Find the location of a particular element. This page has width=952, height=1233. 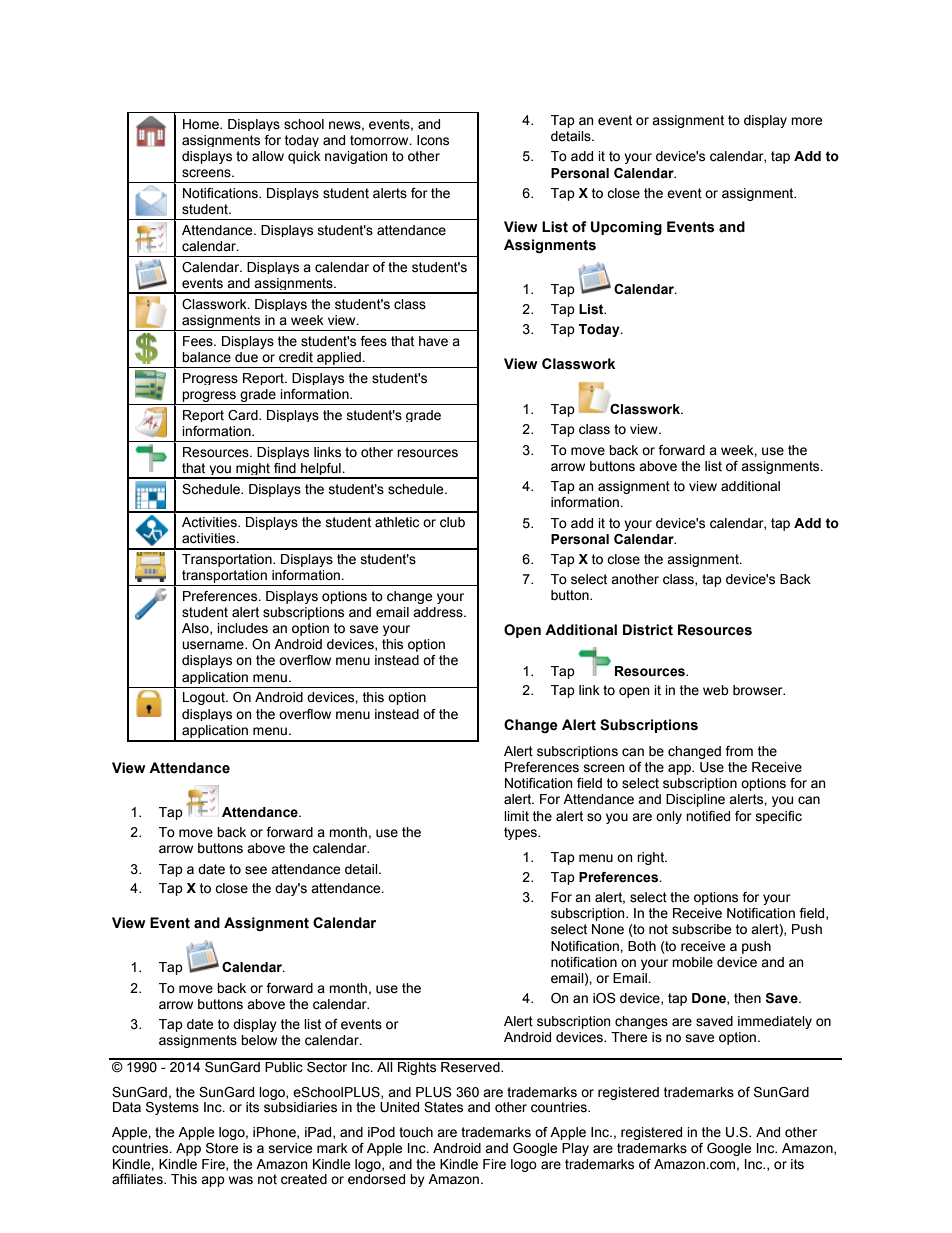

Home is located at coordinates (202, 124).
